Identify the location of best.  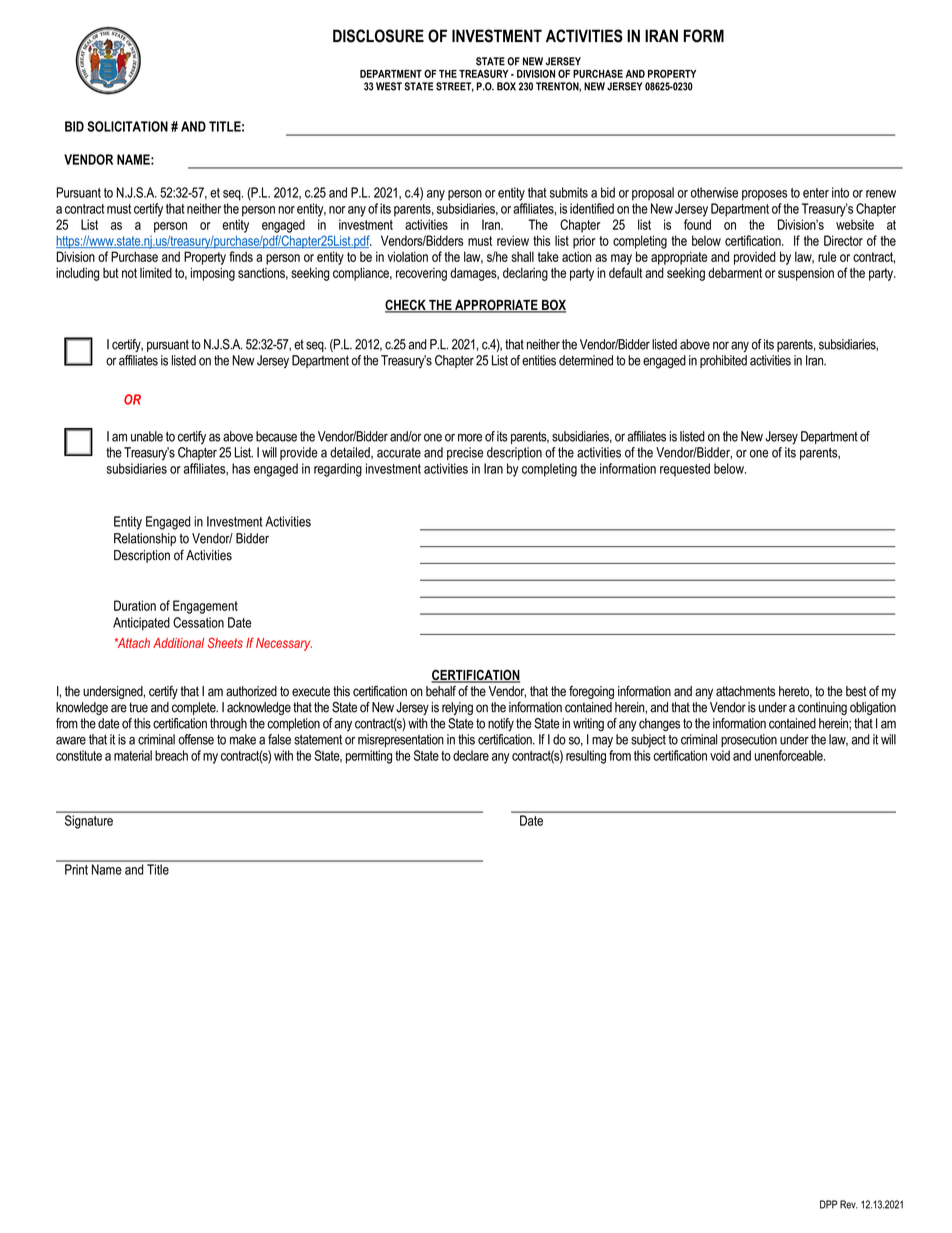
(856, 691).
